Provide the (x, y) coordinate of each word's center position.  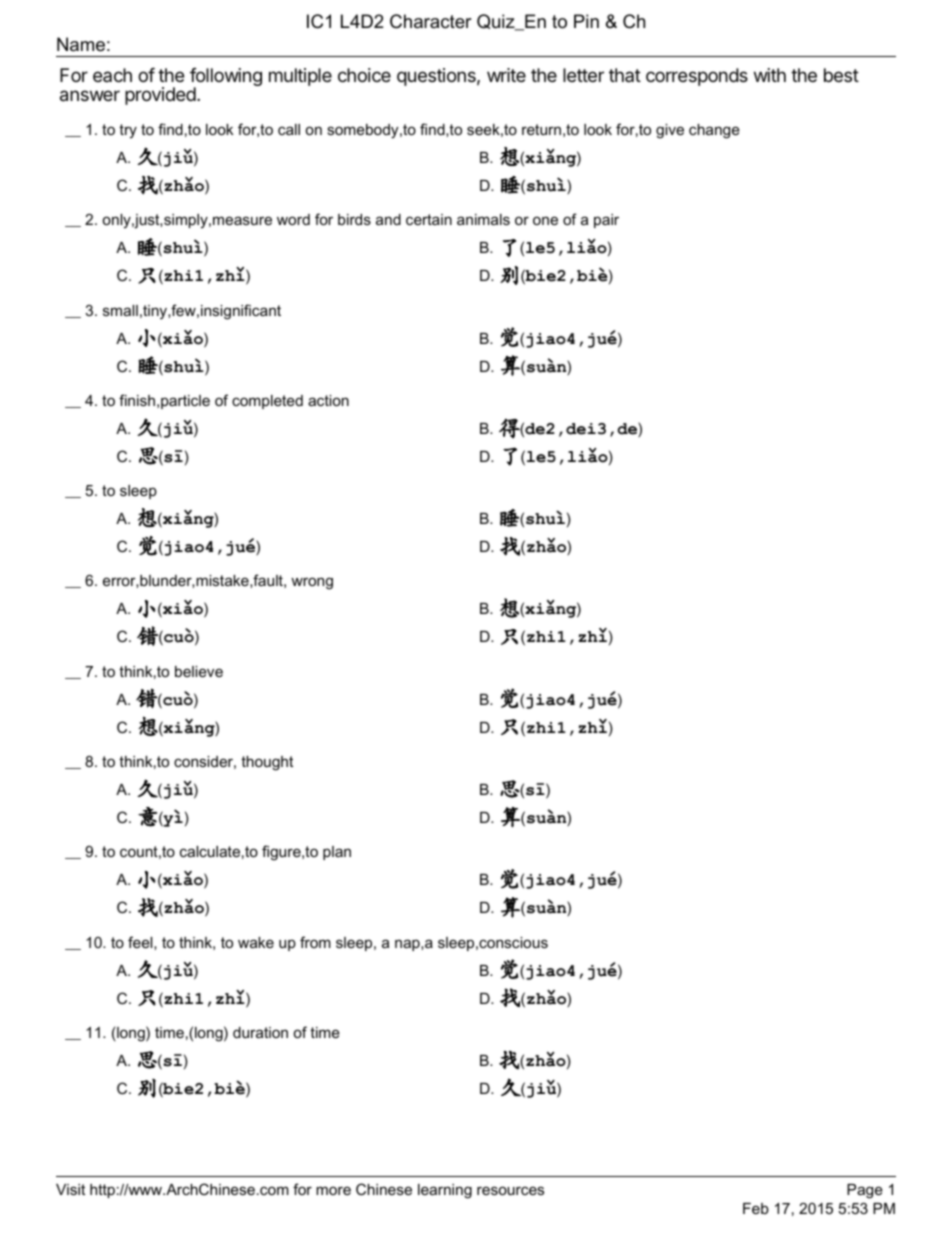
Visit (70, 1189)
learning (445, 1191)
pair (606, 221)
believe (199, 671)
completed (267, 402)
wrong (312, 583)
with (770, 75)
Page (865, 1191)
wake (256, 942)
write (506, 75)
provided (160, 96)
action (328, 400)
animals (483, 219)
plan (337, 853)
